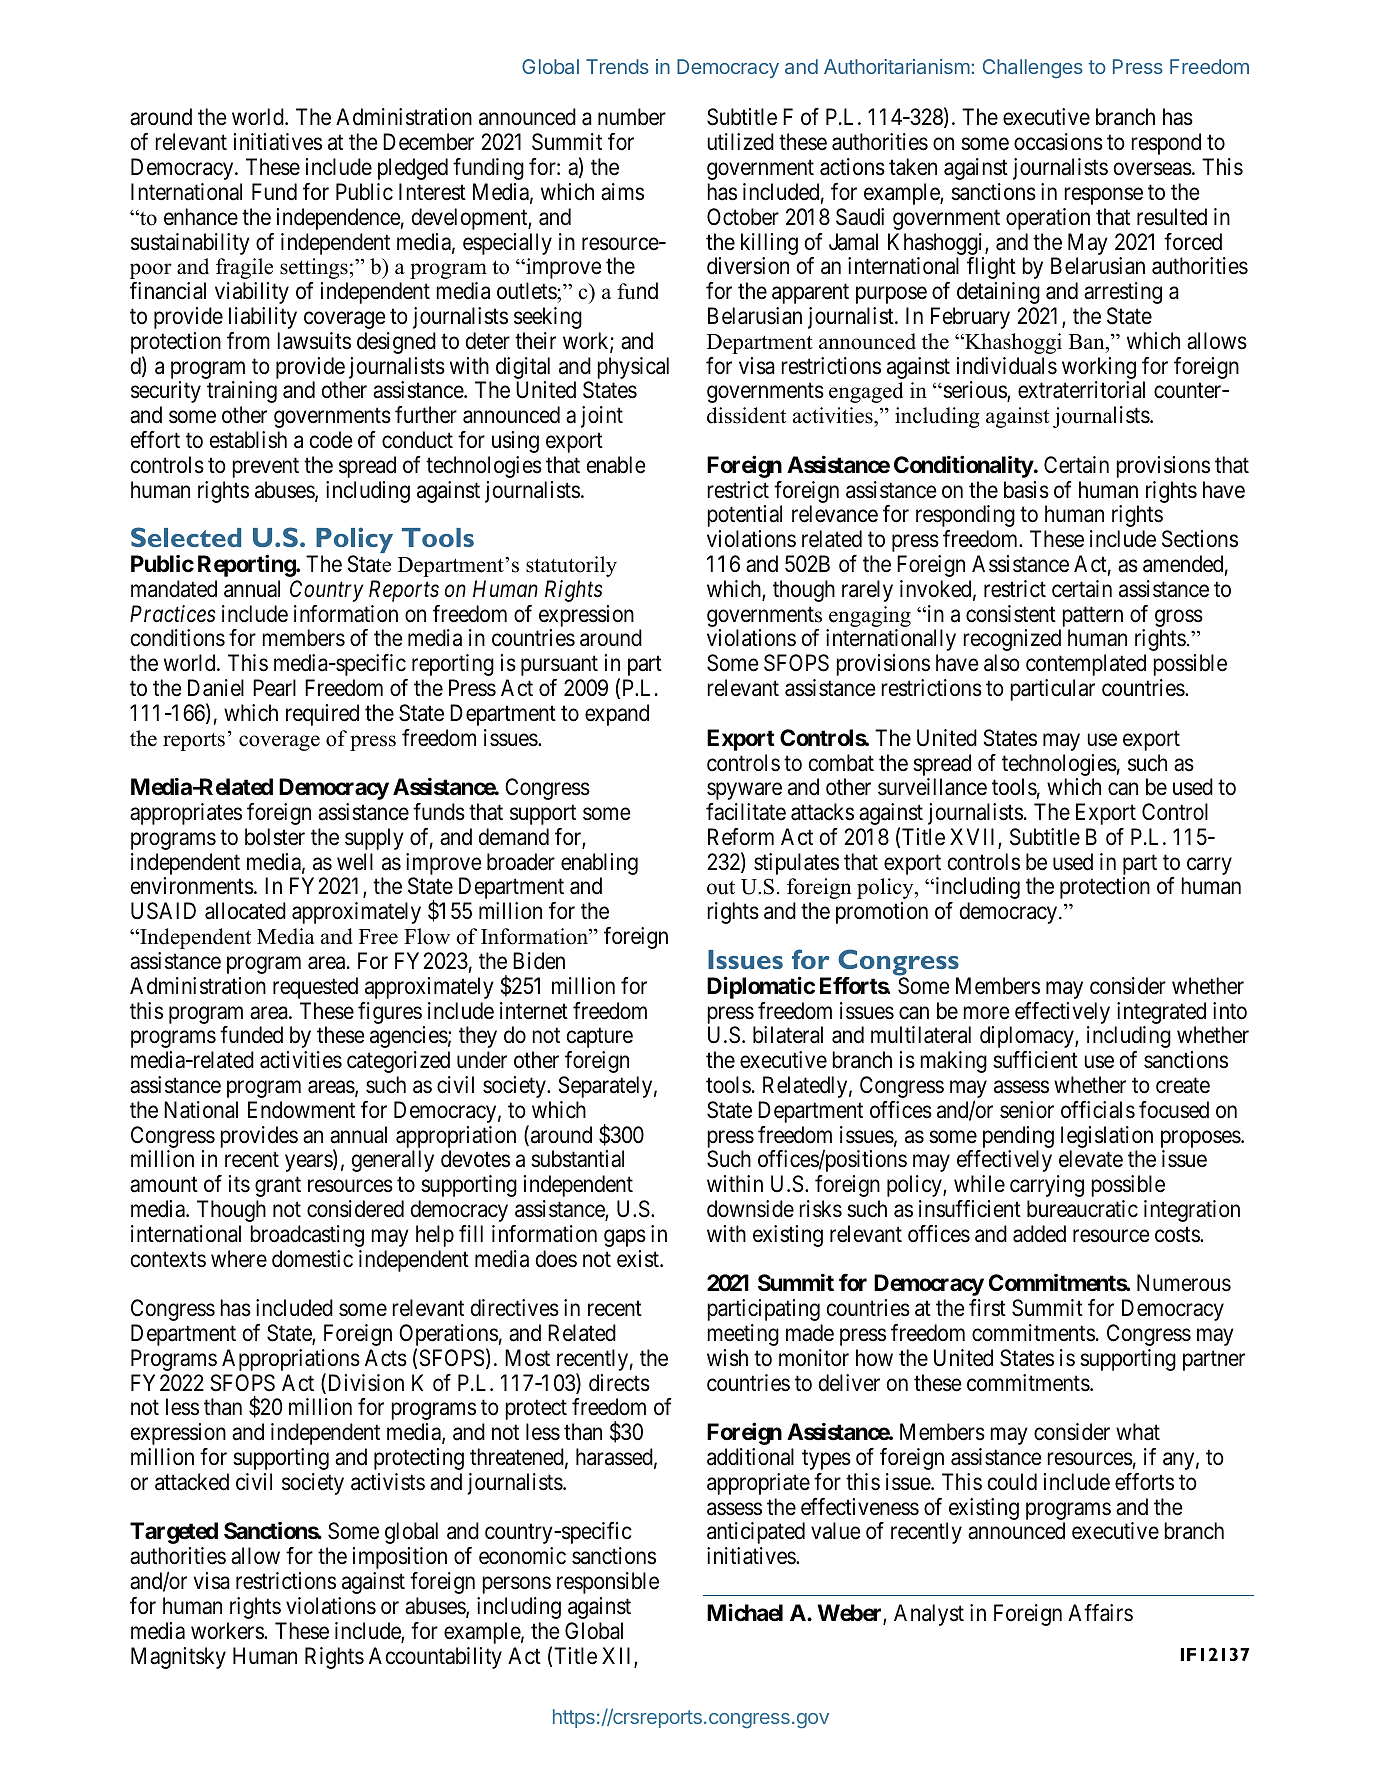 The width and height of the screenshot is (1380, 1786). I want to click on potential, so click(744, 516).
